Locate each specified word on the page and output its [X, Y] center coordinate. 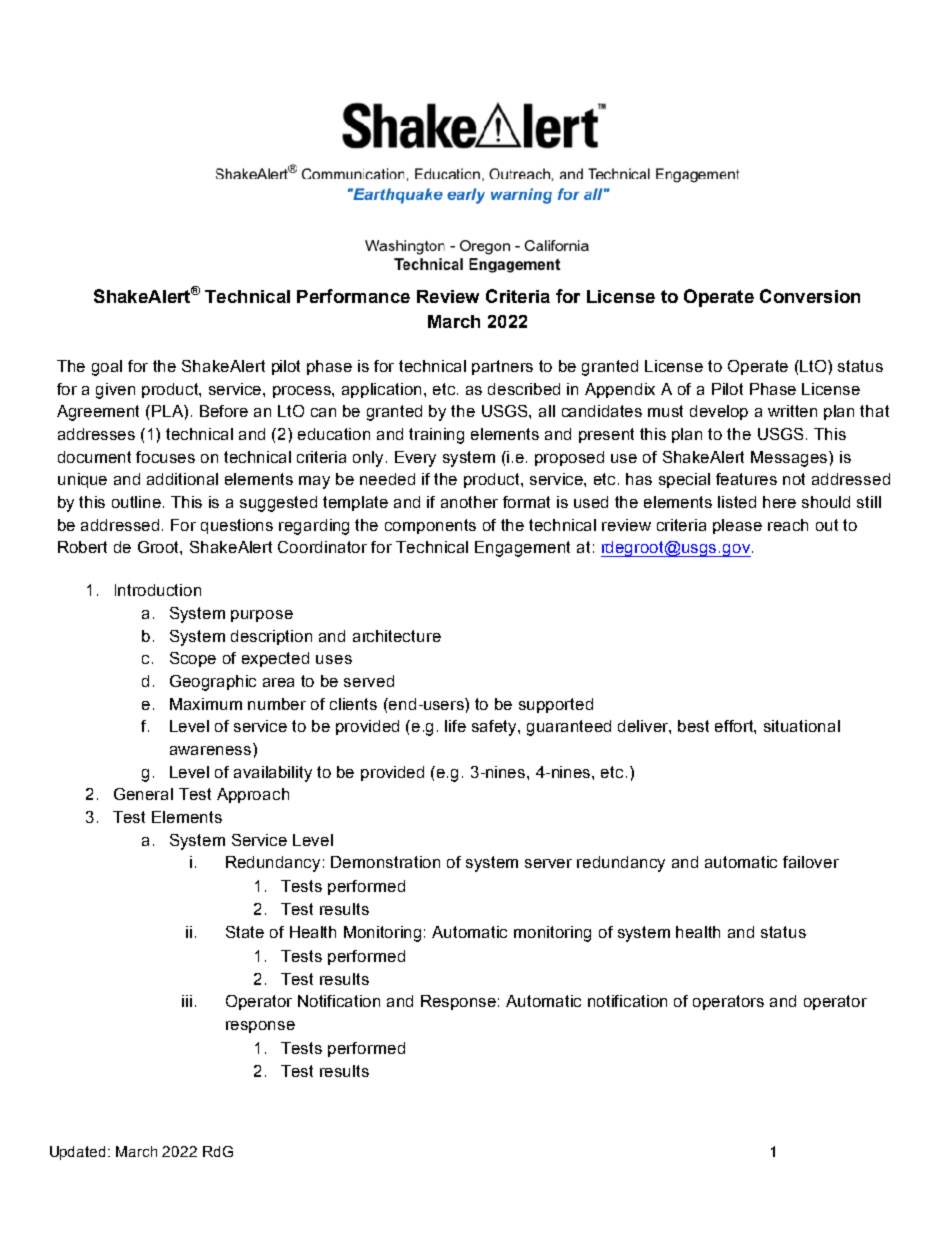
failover [811, 862]
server [548, 863]
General [143, 794]
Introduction [158, 590]
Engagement [522, 549]
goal [107, 368]
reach [788, 525]
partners [502, 367]
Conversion [810, 296]
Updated [79, 1153]
